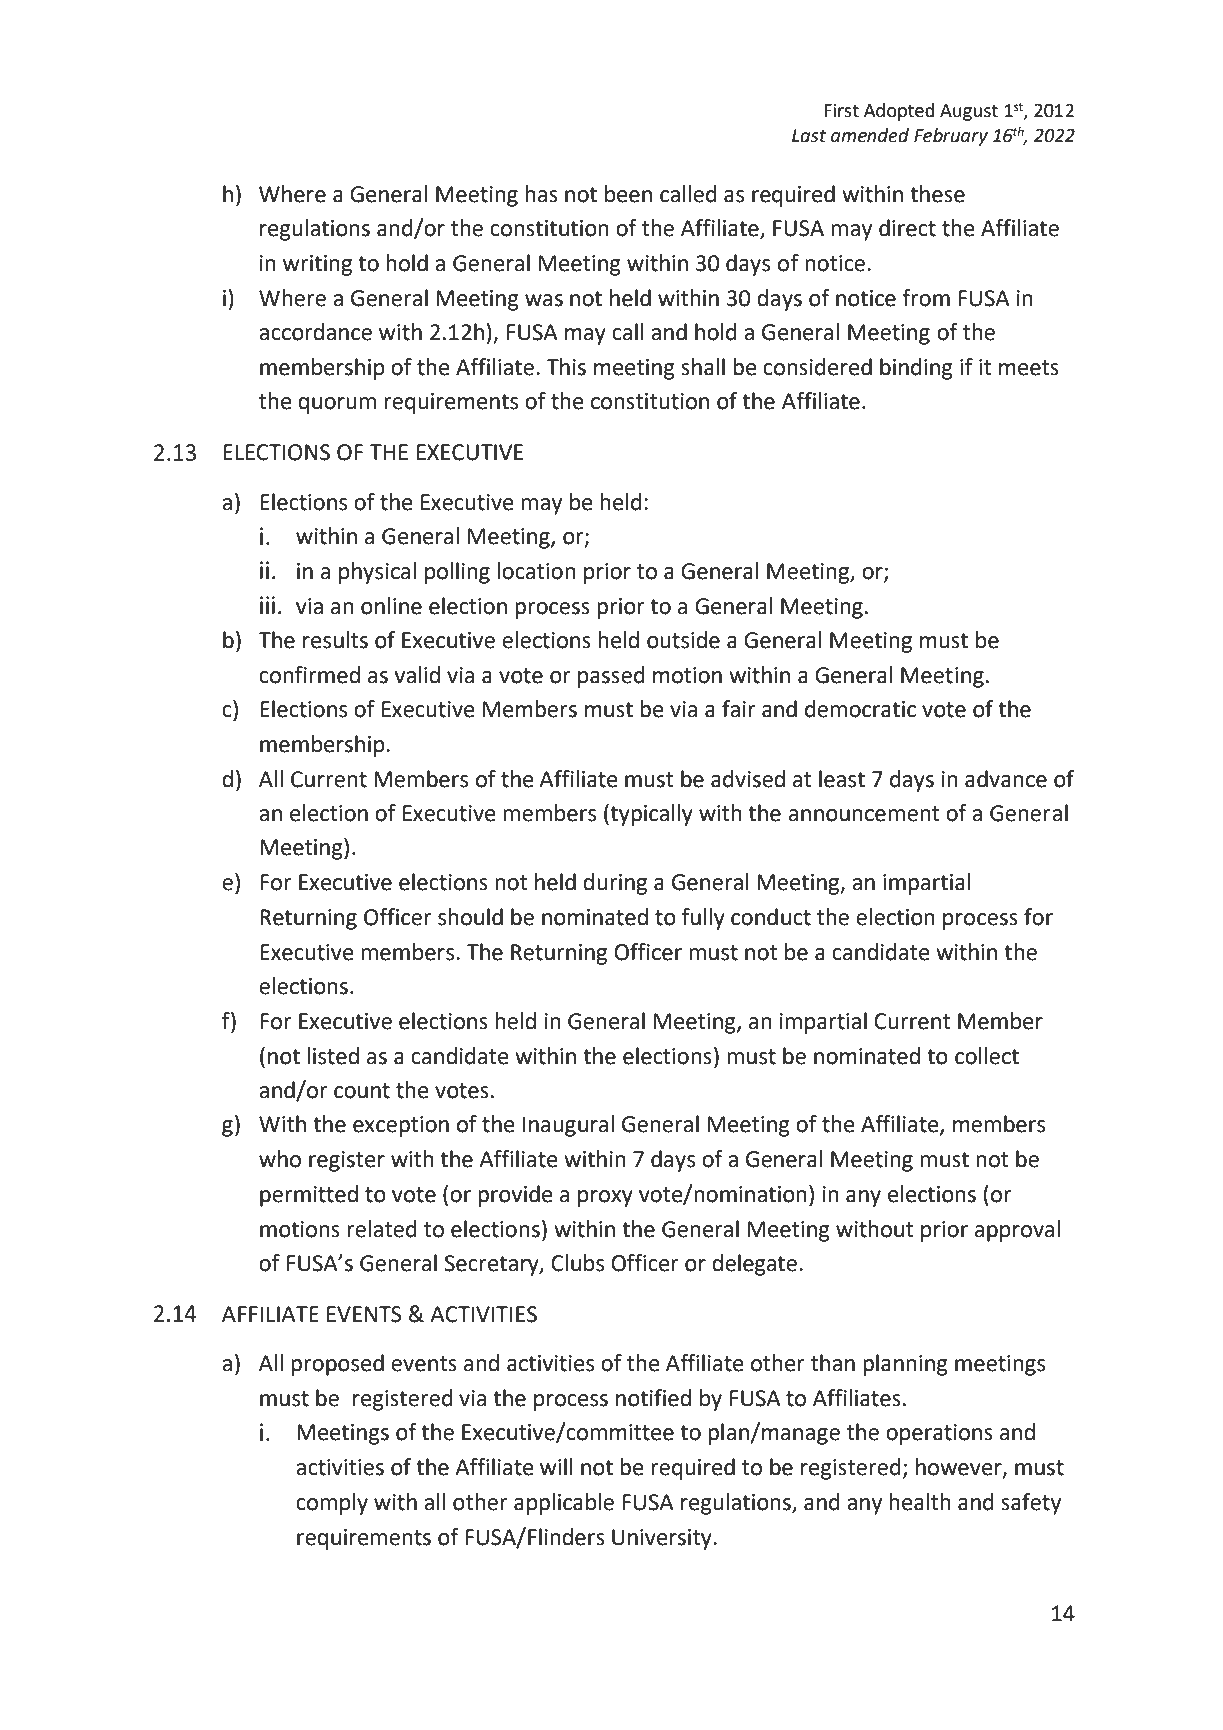 This screenshot has width=1223, height=1730. Describe the element at coordinates (615, 884) in the screenshot. I see `during` at that location.
